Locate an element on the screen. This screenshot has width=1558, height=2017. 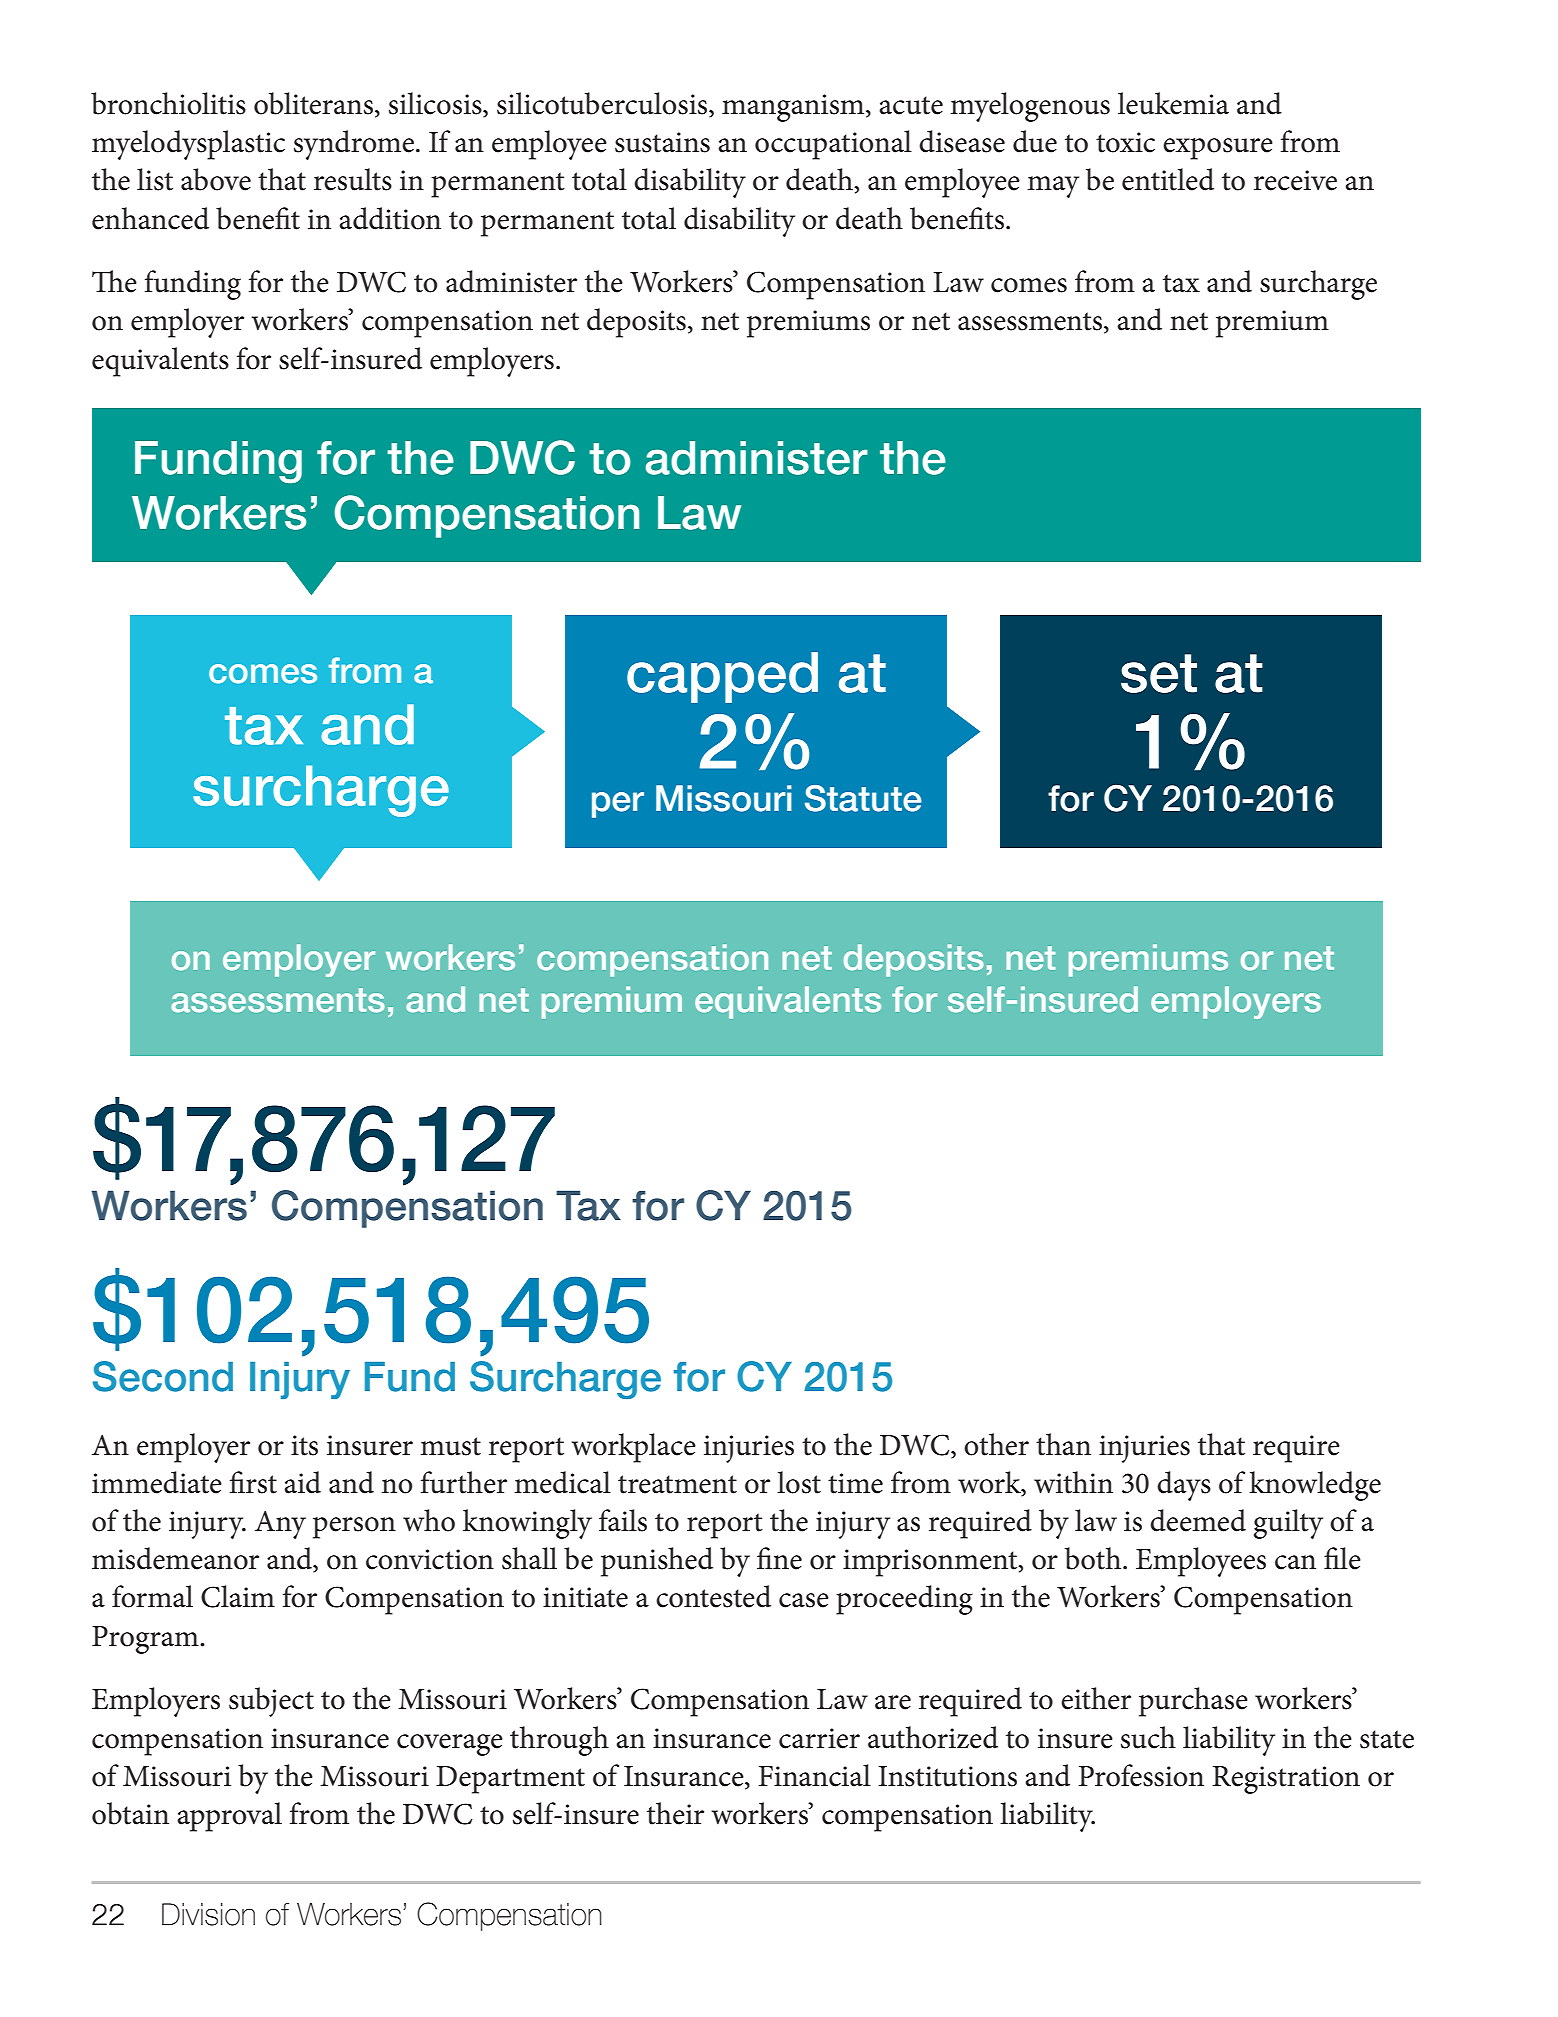
set is located at coordinates (1159, 673).
